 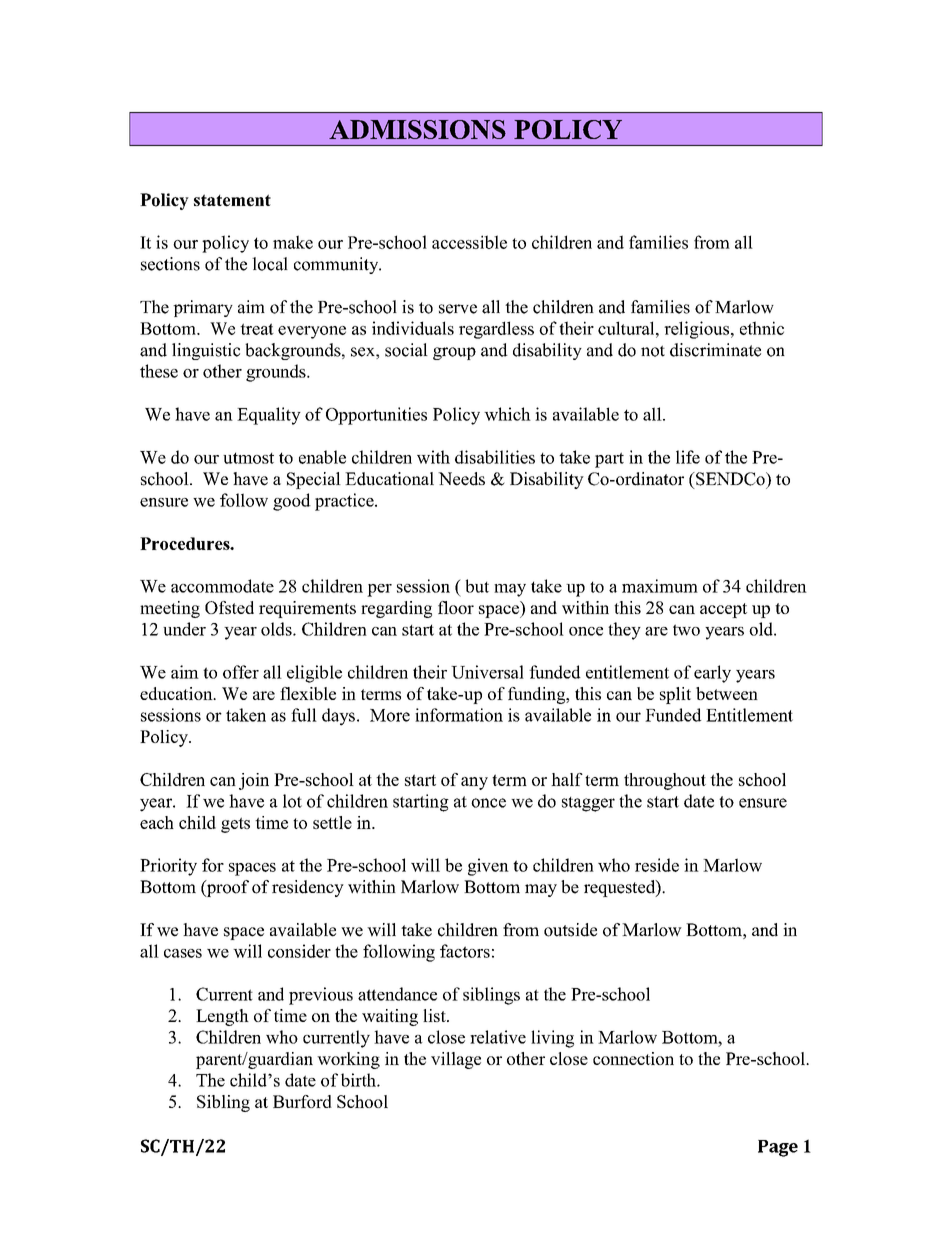 I want to click on village, so click(x=456, y=1060).
